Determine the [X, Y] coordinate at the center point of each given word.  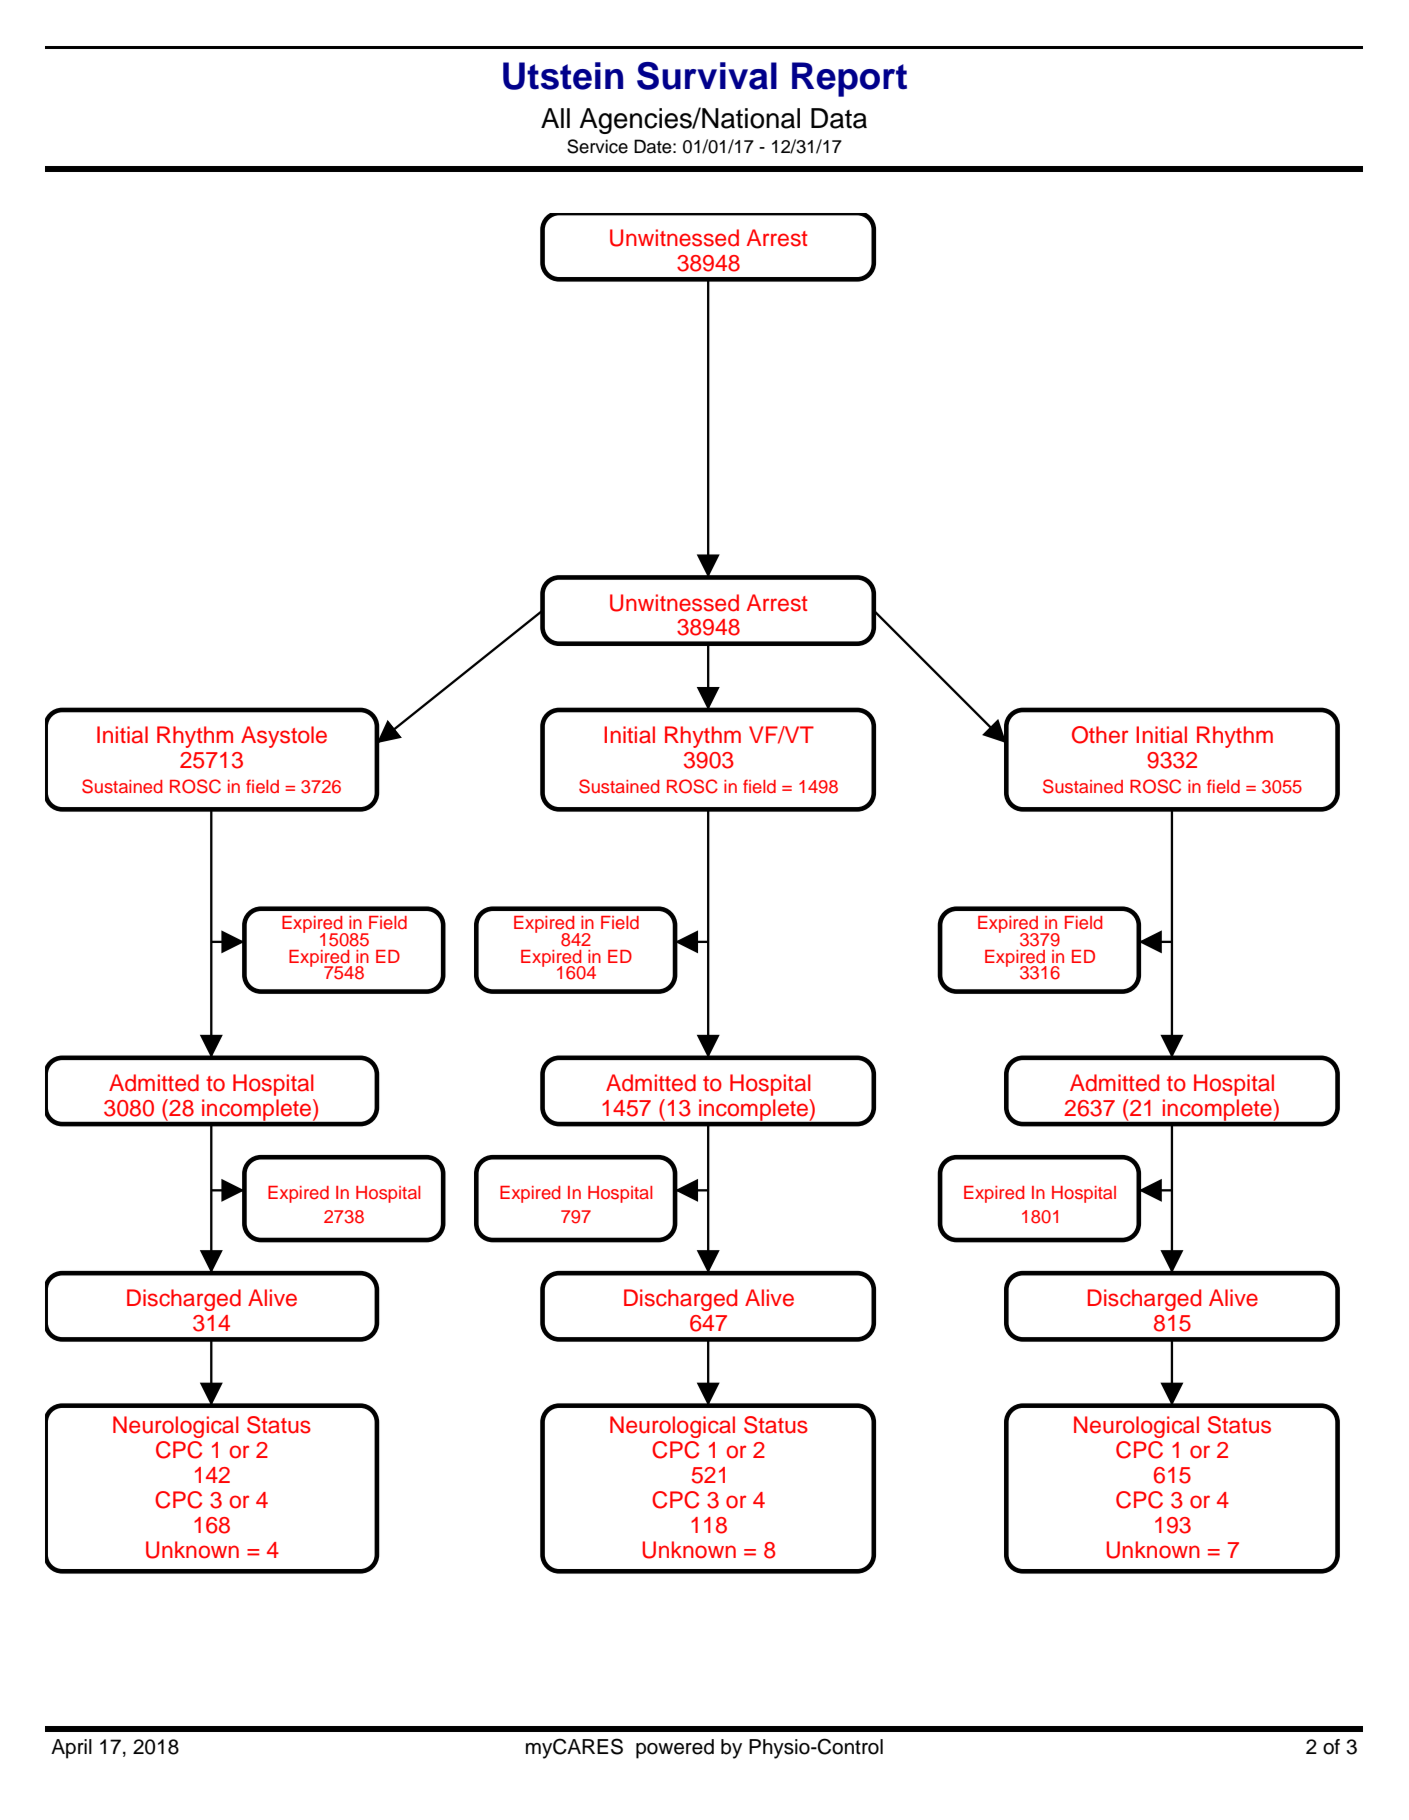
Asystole [284, 737]
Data [839, 118]
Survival [707, 76]
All [555, 118]
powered [675, 1749]
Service [597, 146]
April [71, 1749]
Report [849, 79]
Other [1100, 735]
